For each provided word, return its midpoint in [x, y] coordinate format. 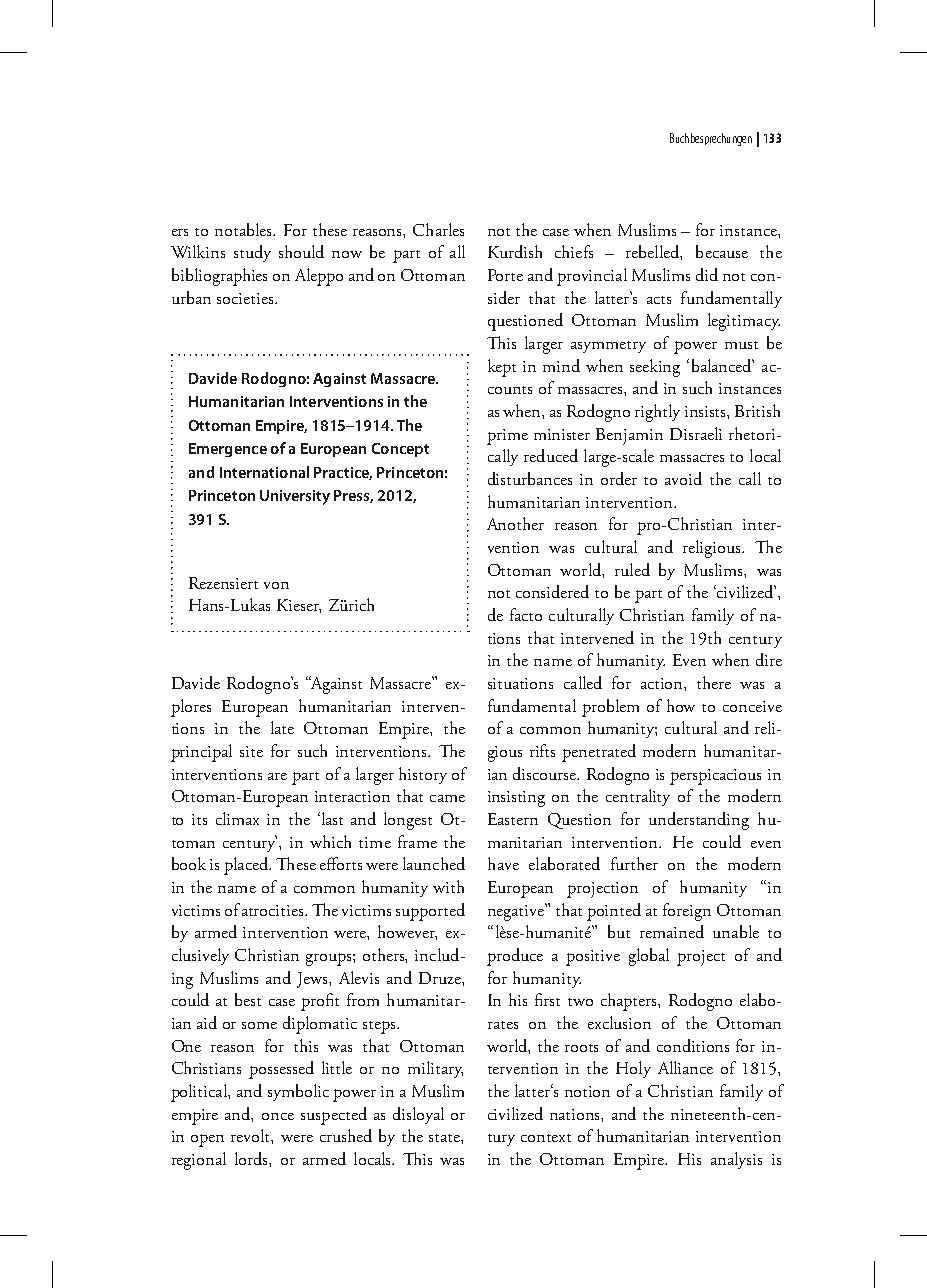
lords [252, 1158]
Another [515, 523]
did [707, 274]
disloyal [418, 1115]
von [276, 585]
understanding [699, 821]
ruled [632, 569]
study [252, 253]
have [503, 863]
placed [247, 866]
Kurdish [515, 251]
